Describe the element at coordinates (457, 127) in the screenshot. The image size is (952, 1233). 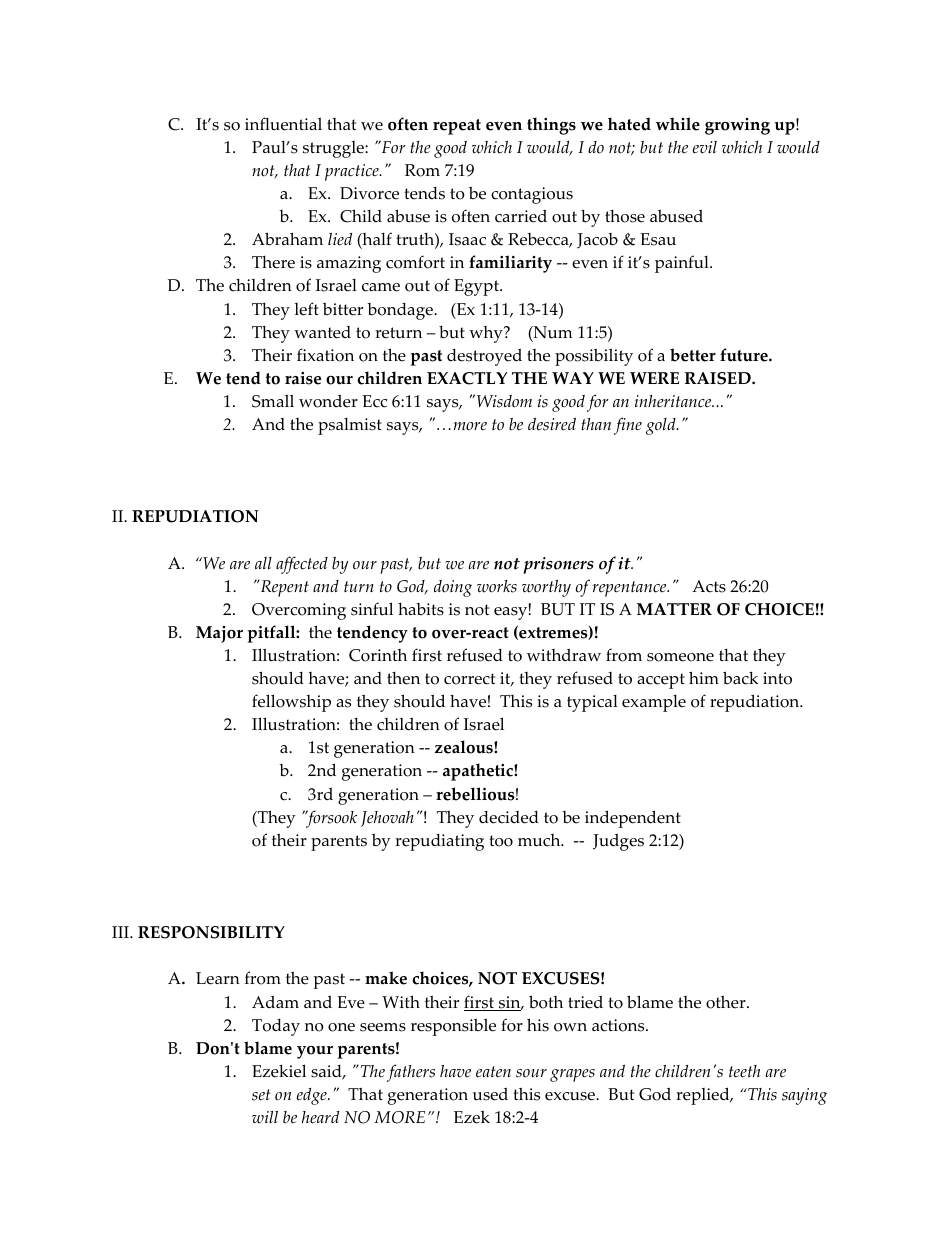
I see `repeat` at that location.
